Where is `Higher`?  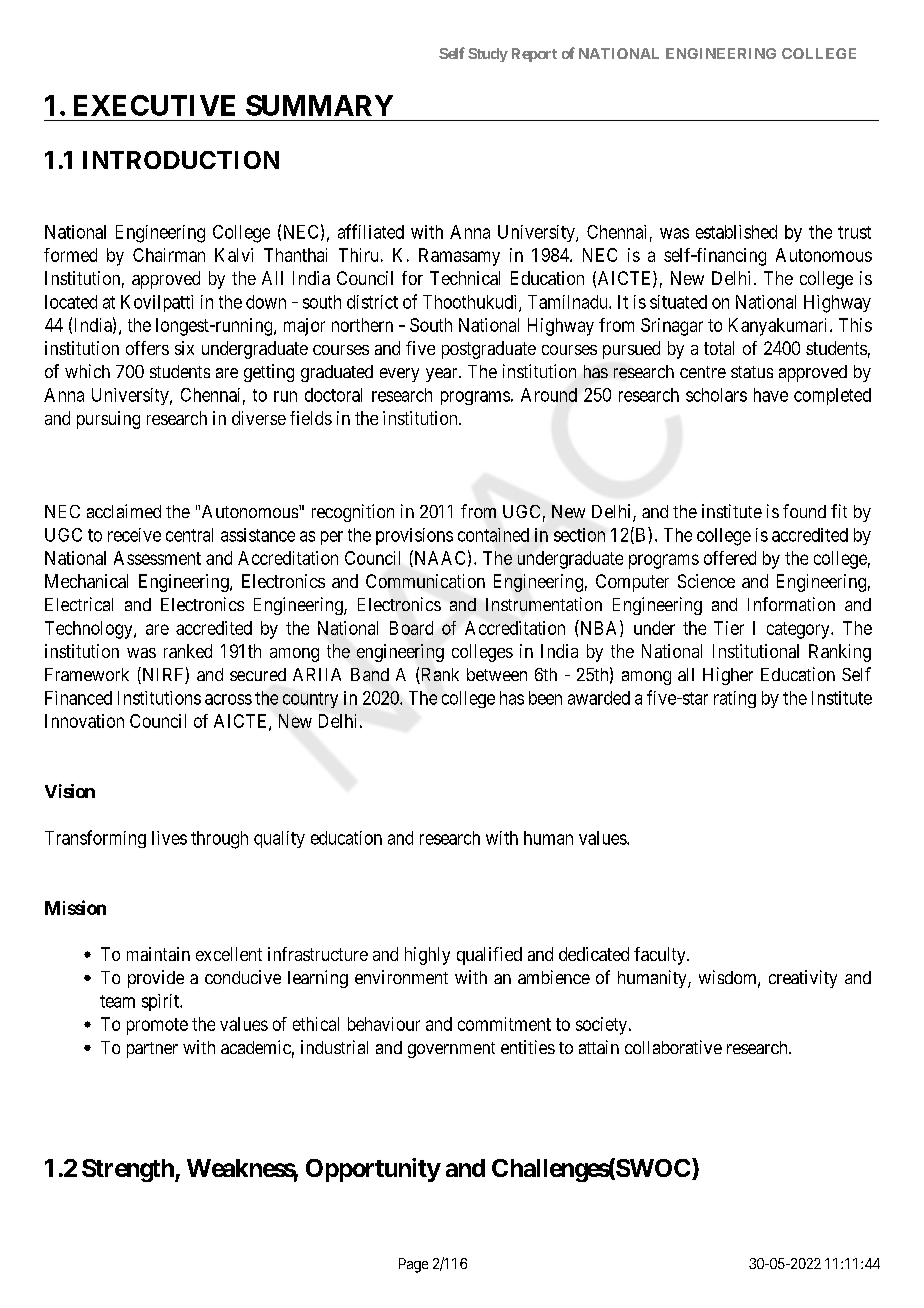
Higher is located at coordinates (728, 676).
